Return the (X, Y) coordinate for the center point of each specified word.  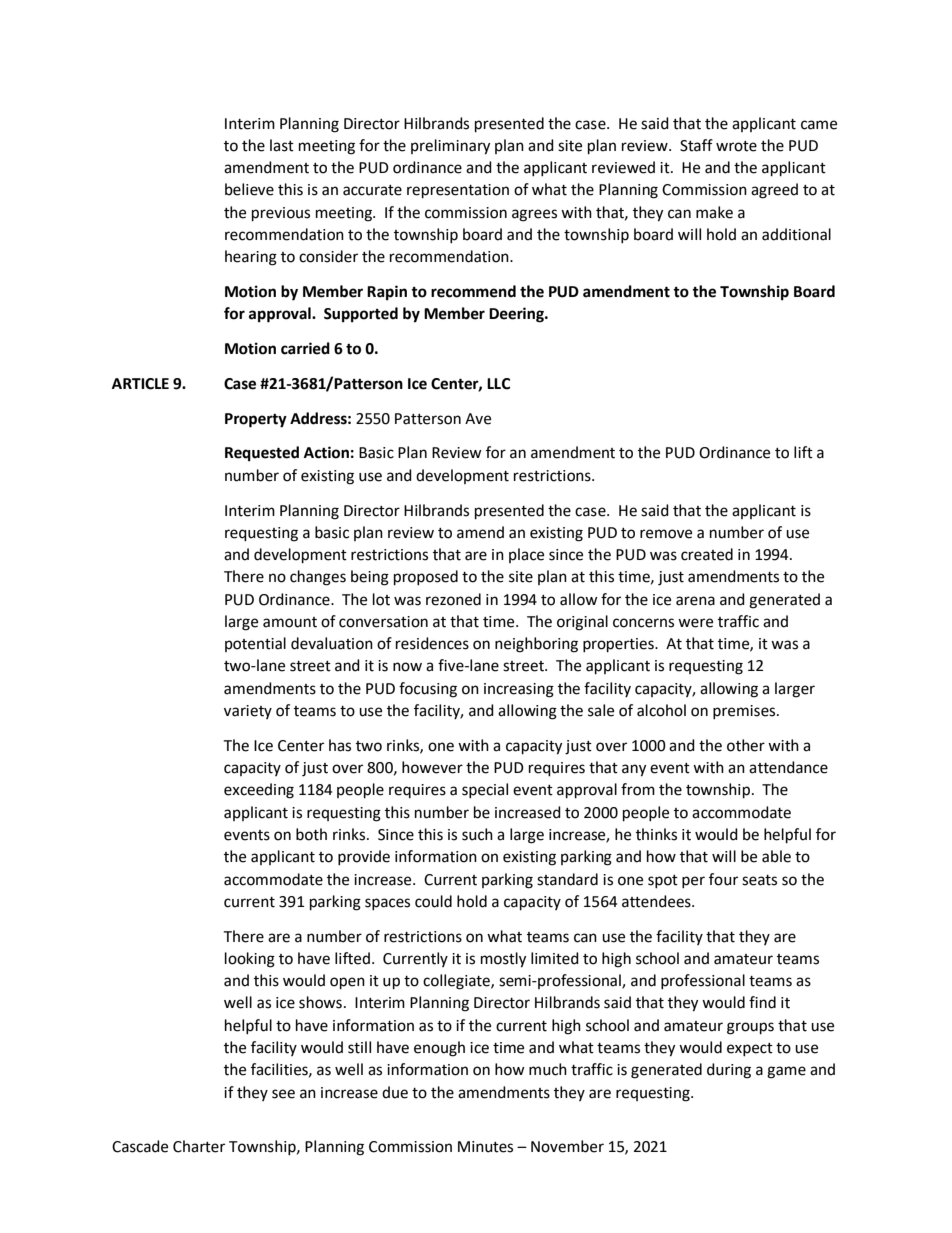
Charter (199, 1146)
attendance (788, 767)
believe (249, 189)
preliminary (450, 147)
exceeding (259, 791)
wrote (736, 146)
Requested (262, 454)
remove (666, 534)
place (526, 555)
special (485, 790)
